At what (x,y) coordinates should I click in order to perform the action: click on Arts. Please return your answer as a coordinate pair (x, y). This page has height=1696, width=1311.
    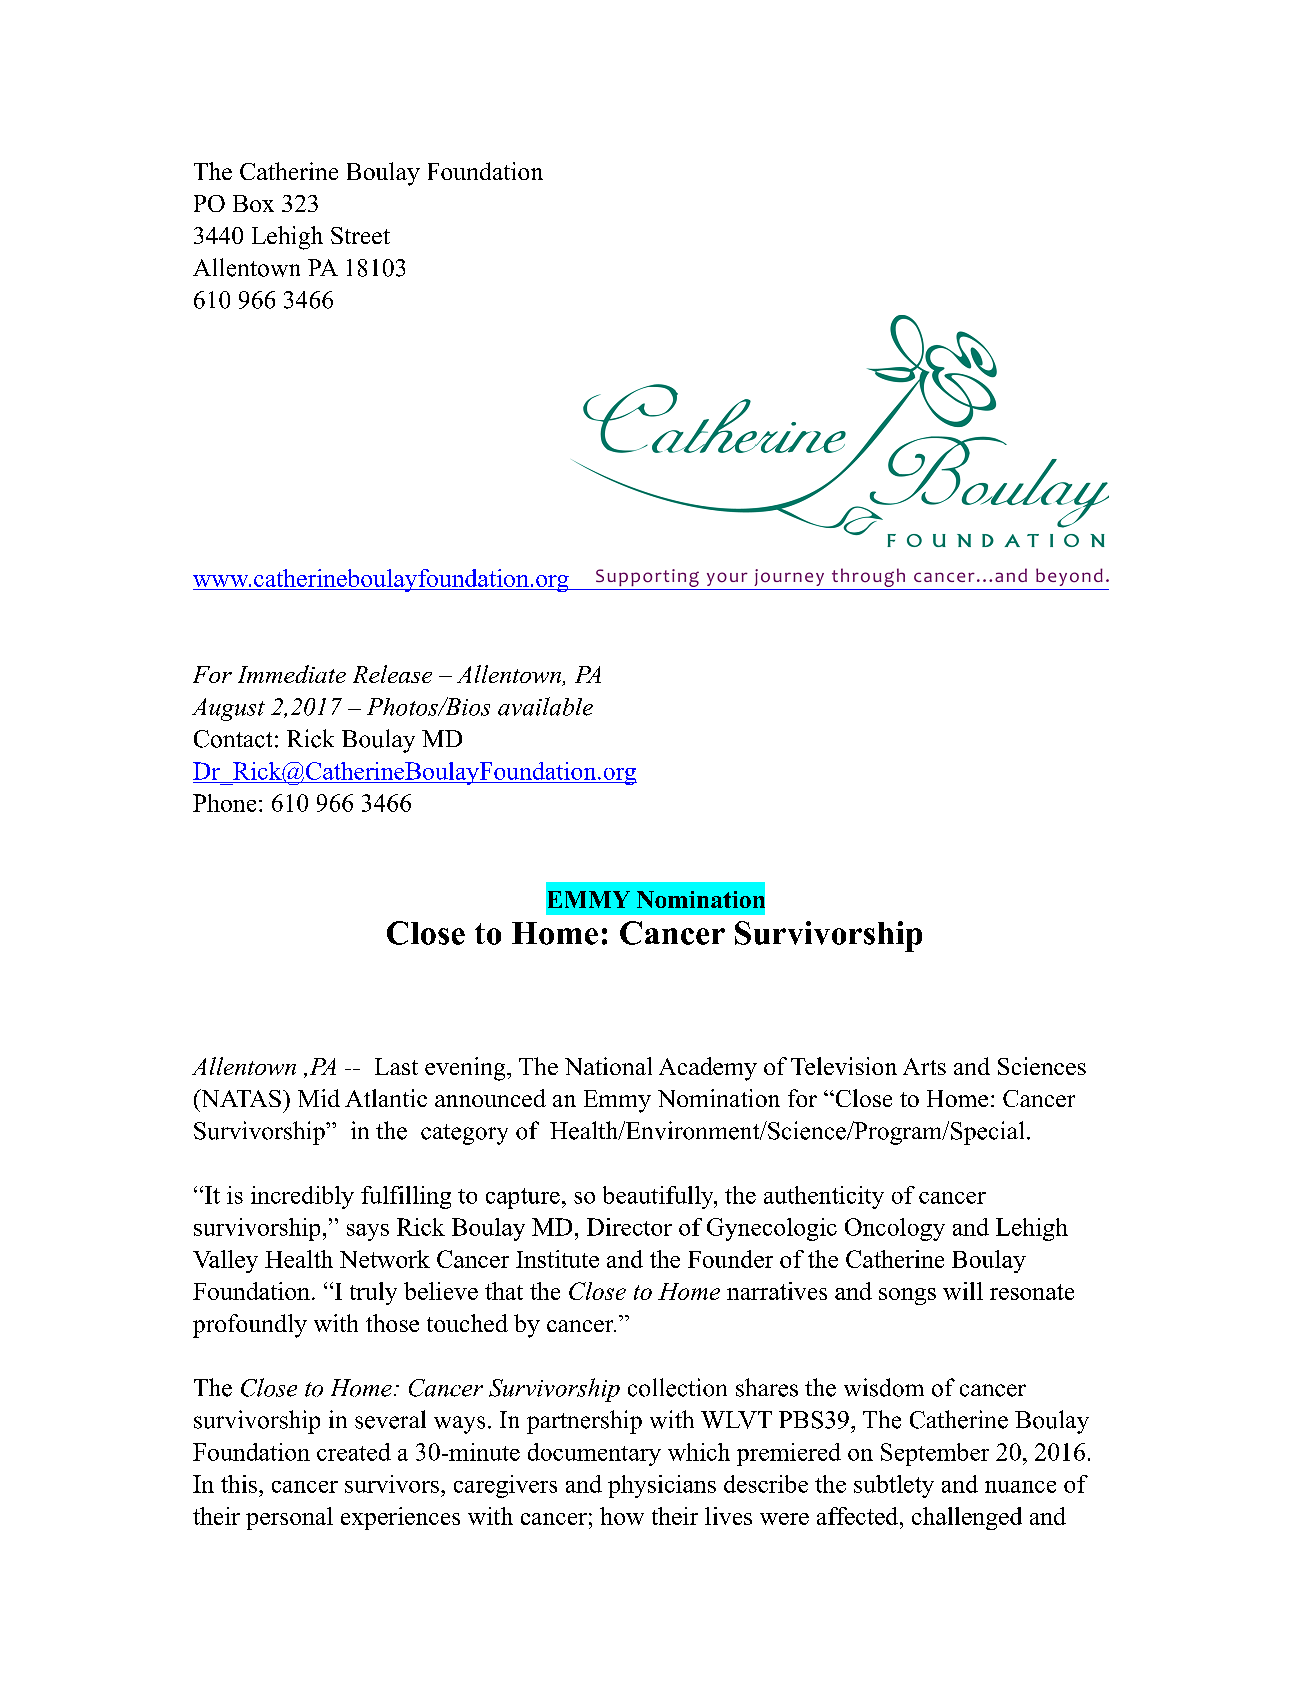
    Looking at the image, I should click on (924, 1066).
